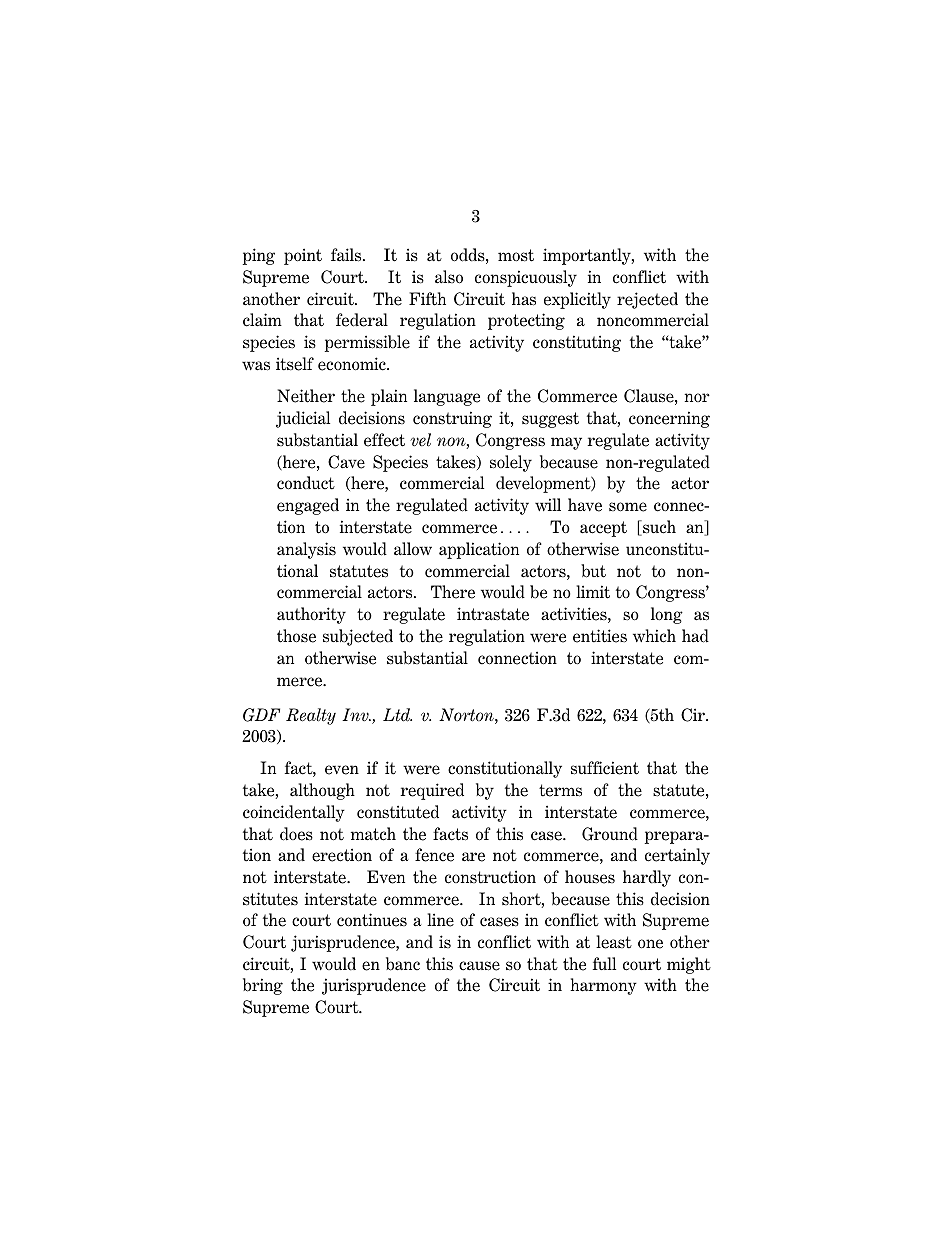 The image size is (952, 1233). I want to click on intrastate, so click(493, 614).
